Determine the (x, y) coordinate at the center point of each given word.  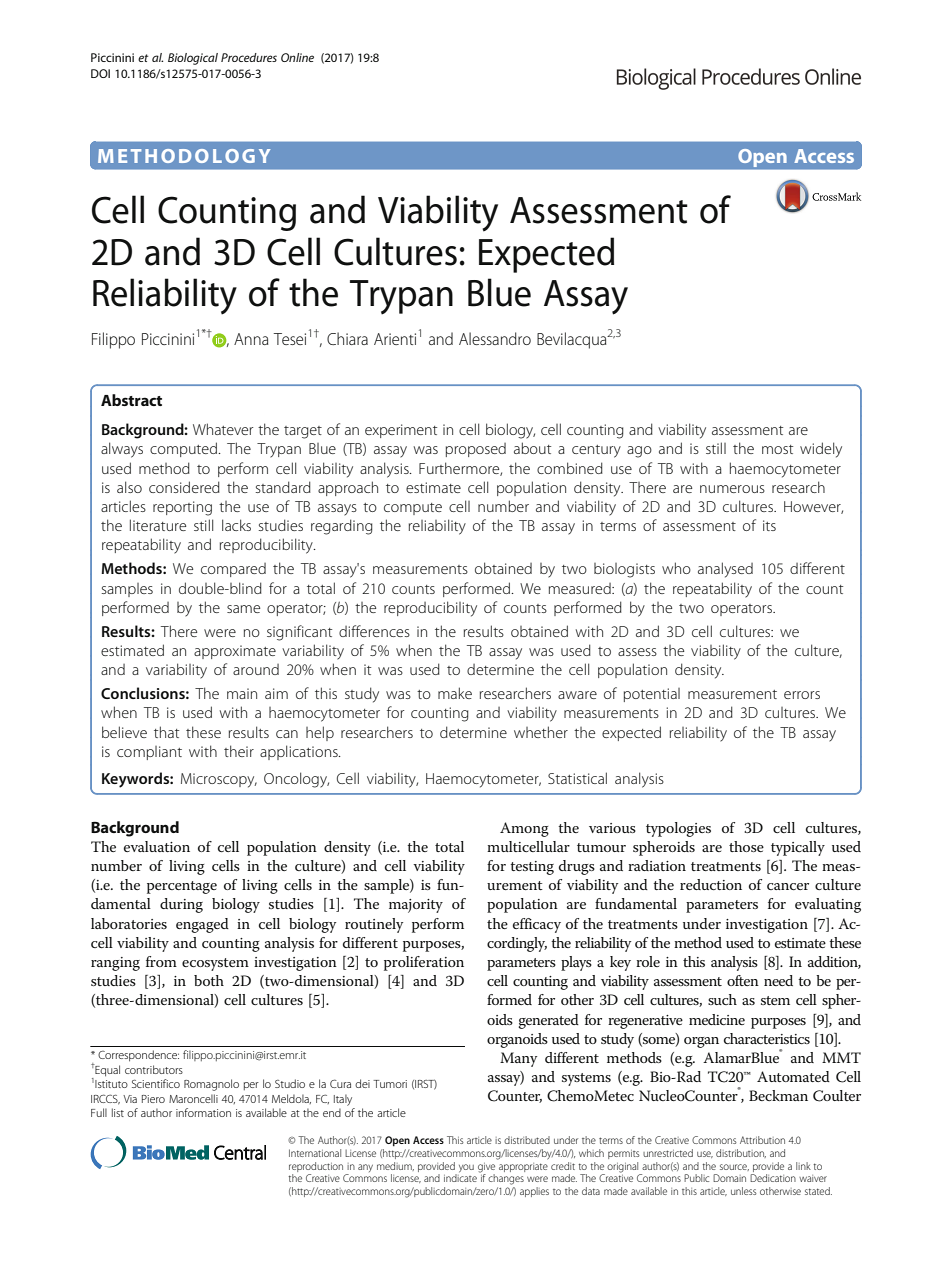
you (465, 1169)
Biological (193, 59)
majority (416, 906)
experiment (401, 431)
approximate (235, 652)
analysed (725, 570)
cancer (788, 886)
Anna (251, 339)
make (455, 693)
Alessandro (495, 338)
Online (297, 57)
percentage (182, 887)
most (777, 449)
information (203, 1112)
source (734, 1167)
